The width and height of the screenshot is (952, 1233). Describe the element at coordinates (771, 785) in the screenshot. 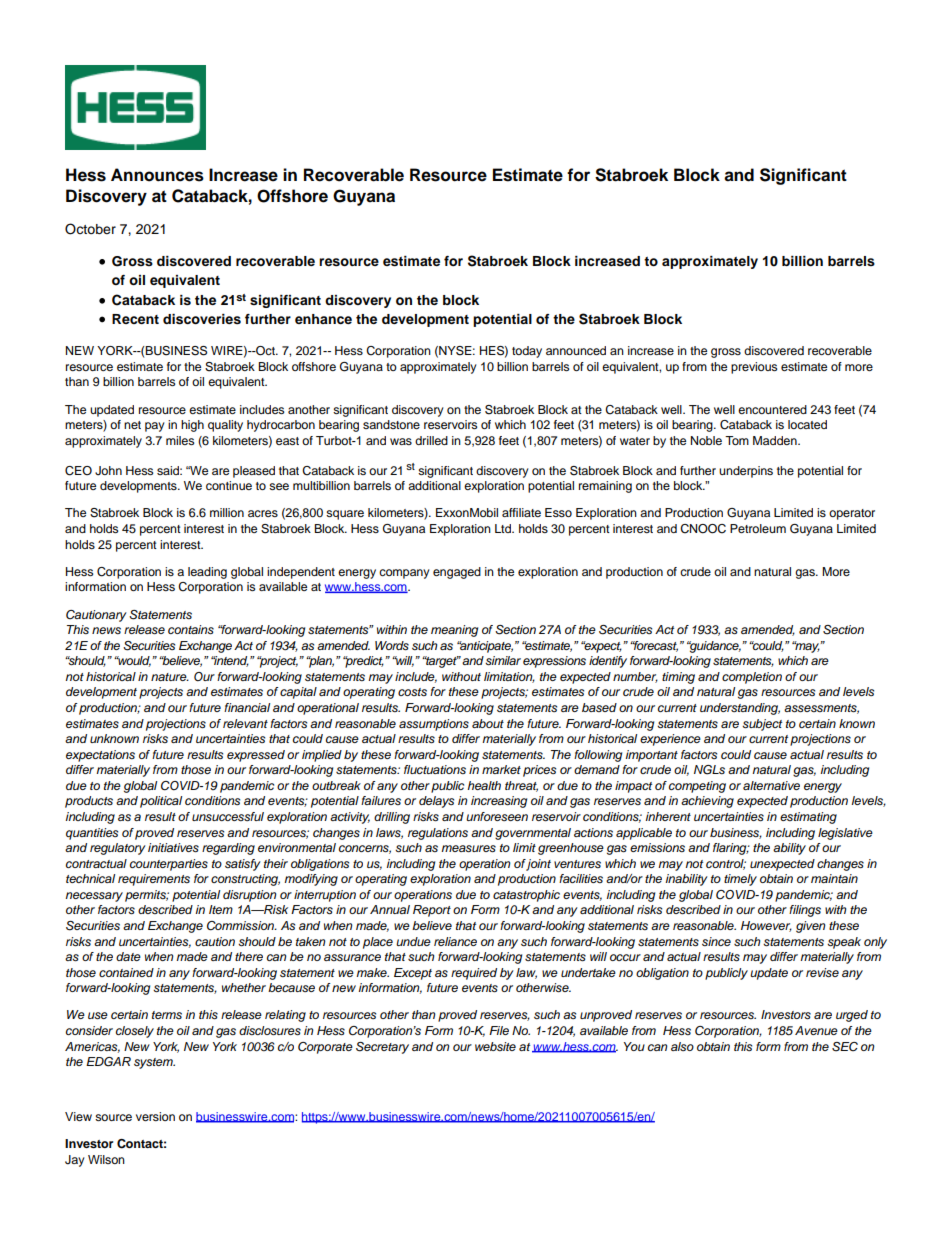

I see `alternative` at that location.
